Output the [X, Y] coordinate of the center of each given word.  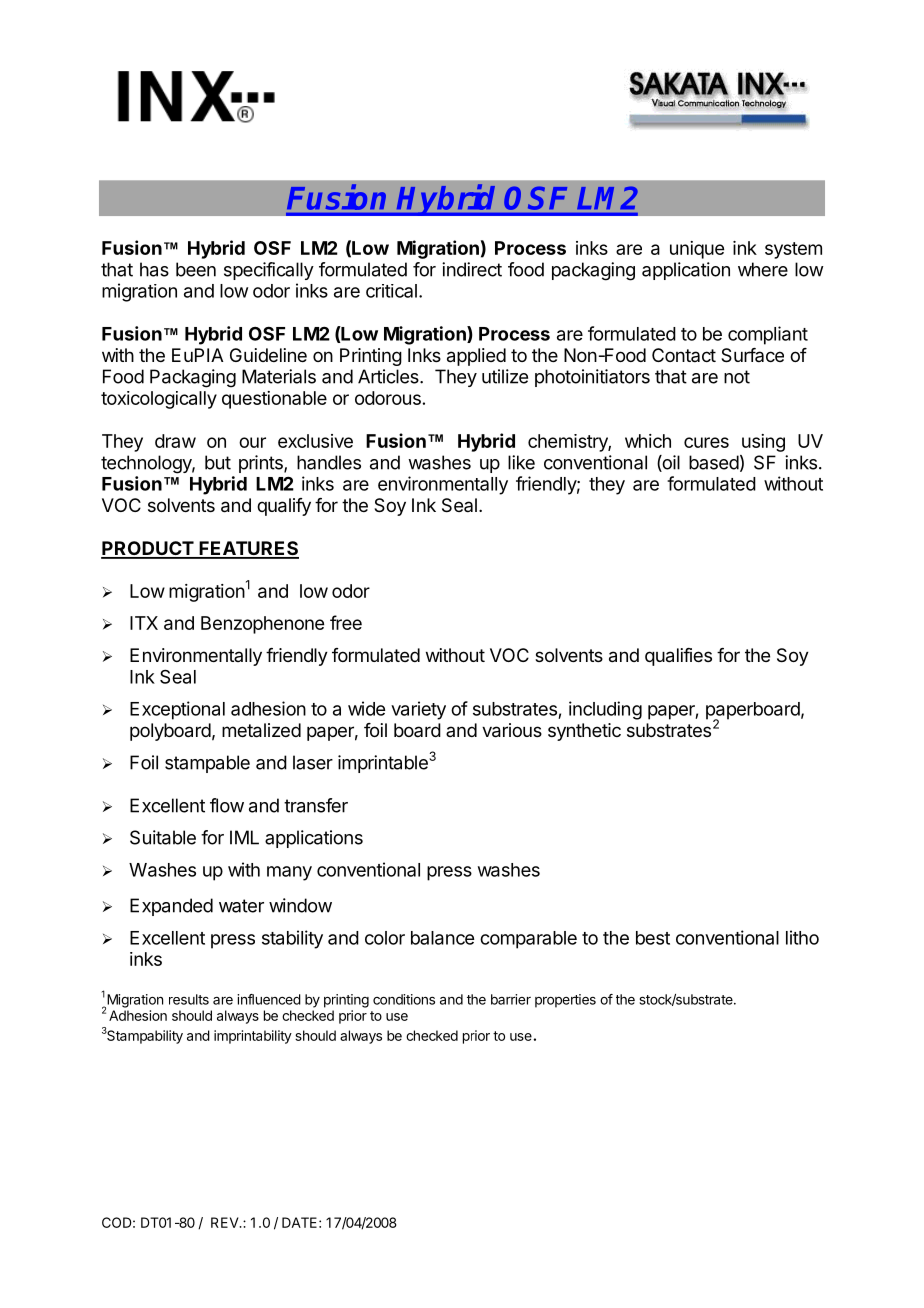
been [196, 269]
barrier [511, 999]
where [763, 269]
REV [226, 1222]
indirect [472, 269]
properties [565, 1001]
